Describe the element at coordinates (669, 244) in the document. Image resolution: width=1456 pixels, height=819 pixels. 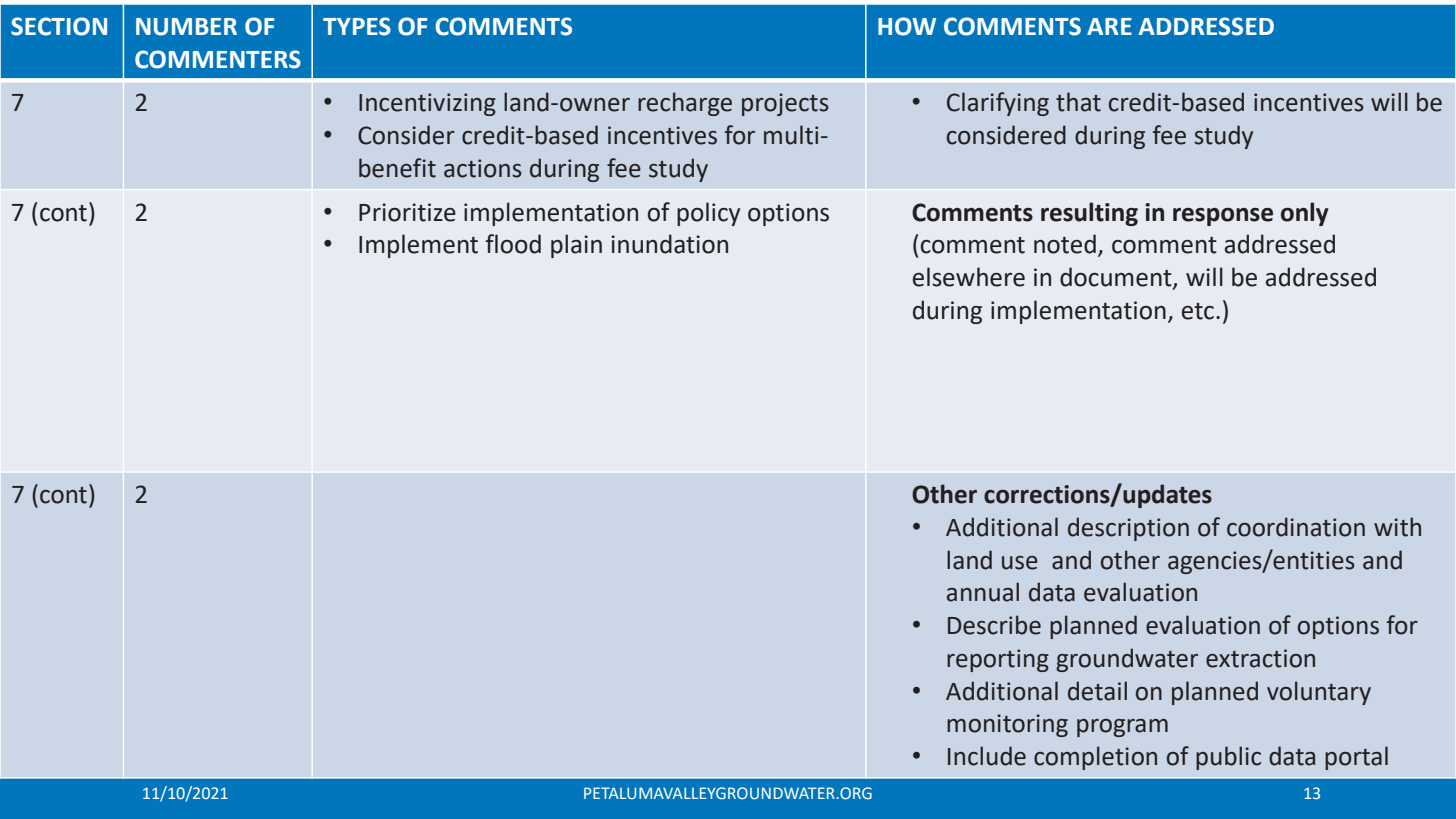
I see `inundation` at that location.
